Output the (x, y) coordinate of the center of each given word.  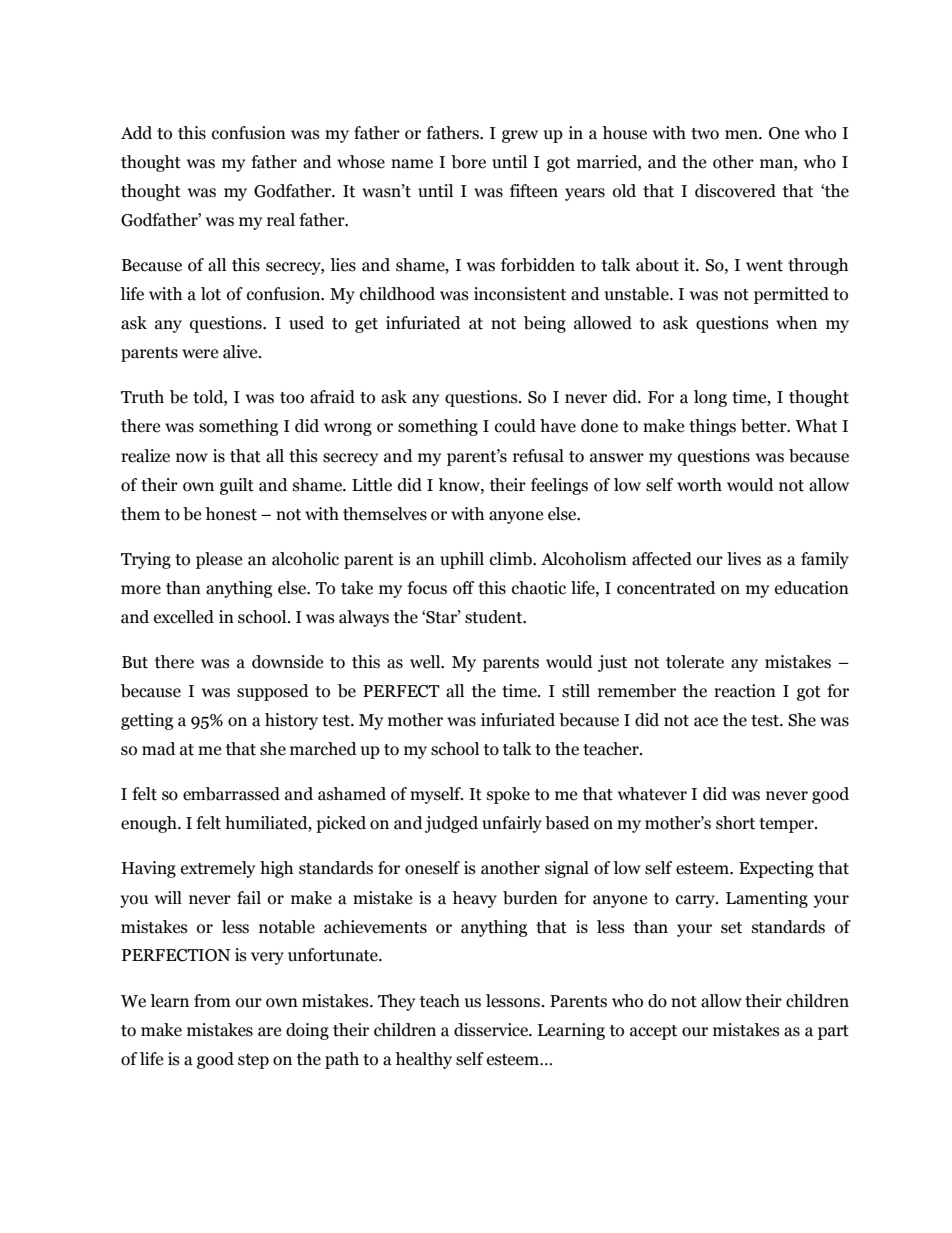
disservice (492, 1030)
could (515, 426)
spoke (508, 795)
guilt (237, 486)
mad (159, 749)
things (712, 427)
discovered (735, 191)
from (212, 1001)
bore (468, 162)
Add (136, 133)
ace (706, 722)
